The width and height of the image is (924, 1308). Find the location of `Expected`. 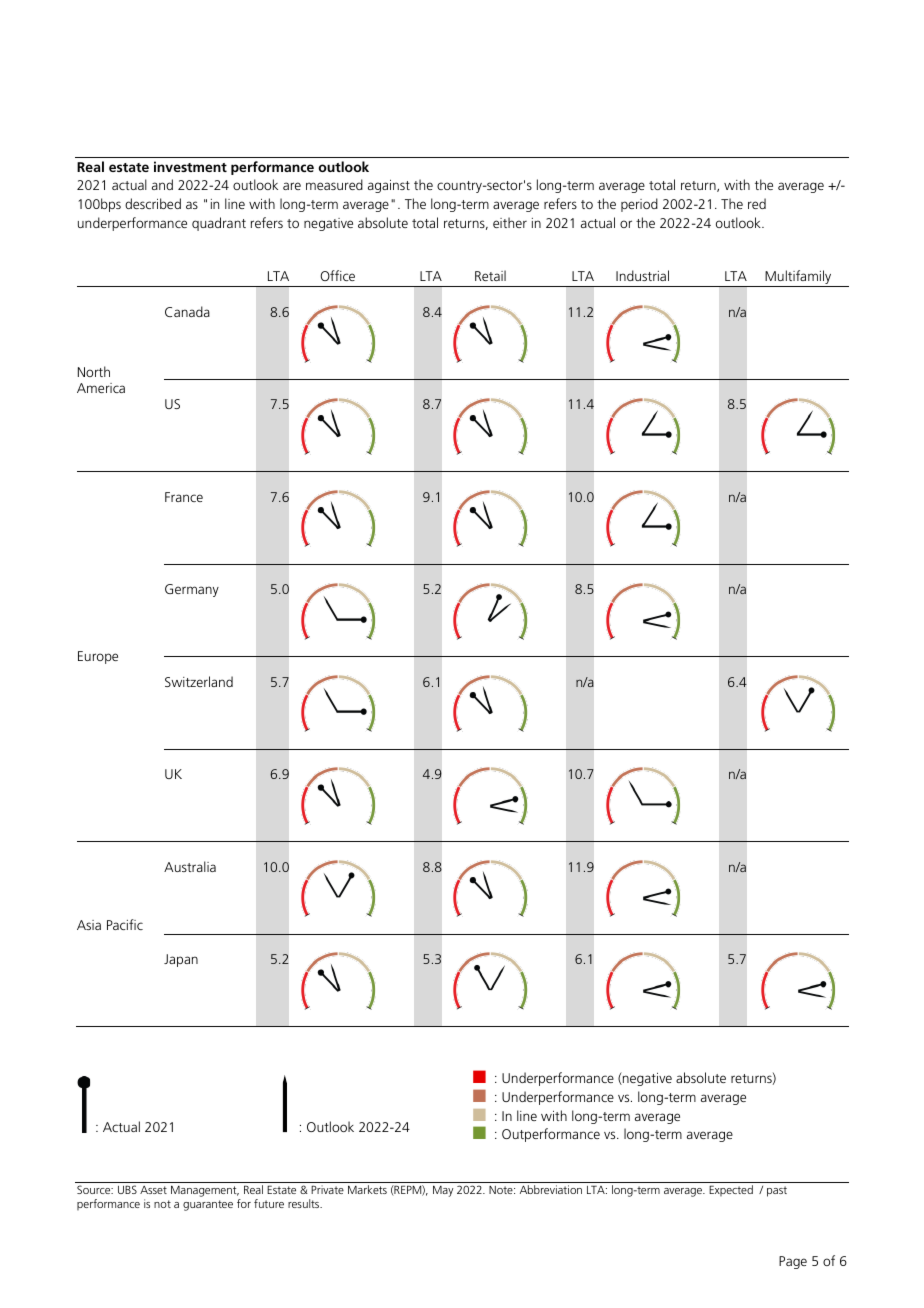

Expected is located at coordinates (731, 1190).
